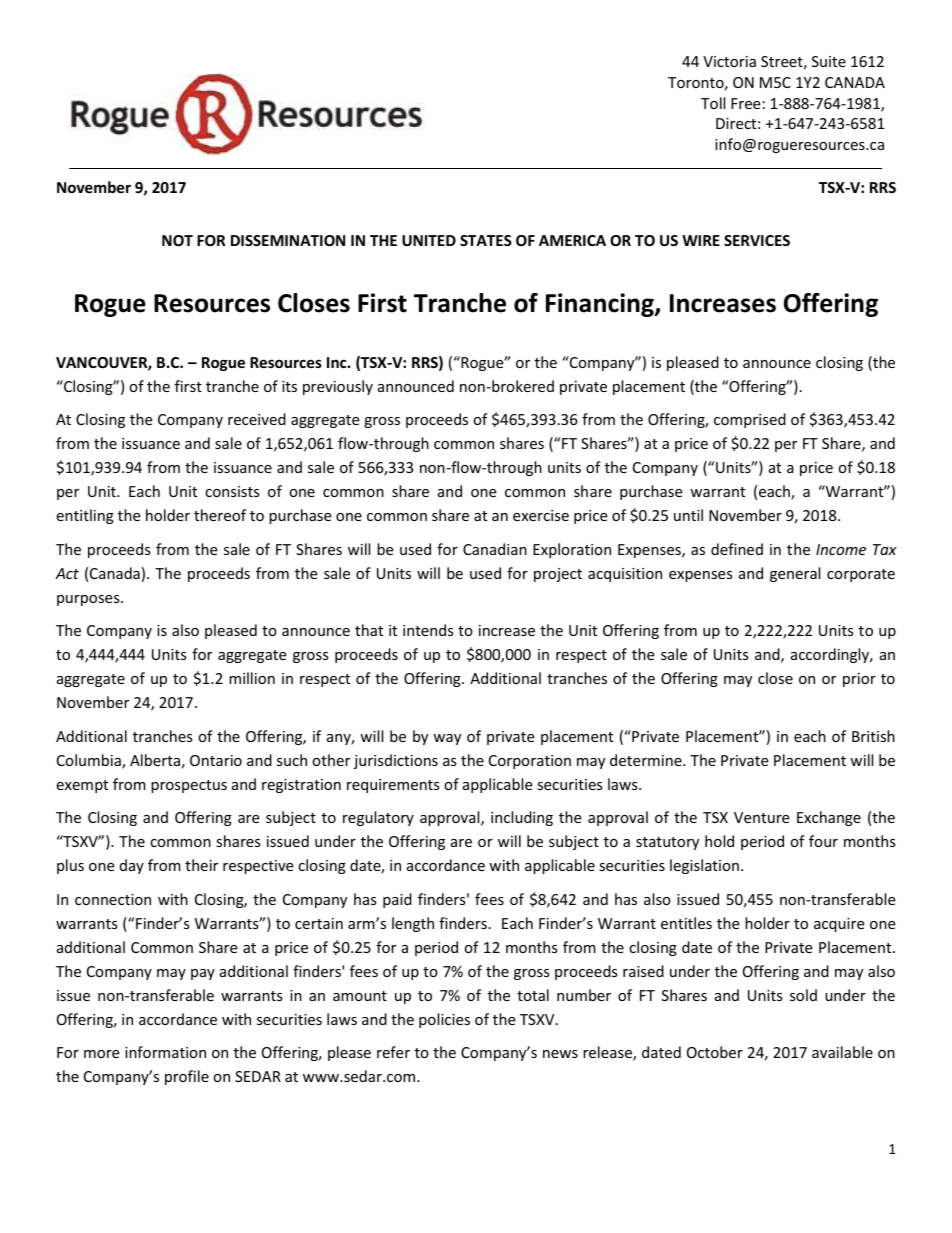 The image size is (952, 1233). Describe the element at coordinates (795, 574) in the screenshot. I see `general` at that location.
